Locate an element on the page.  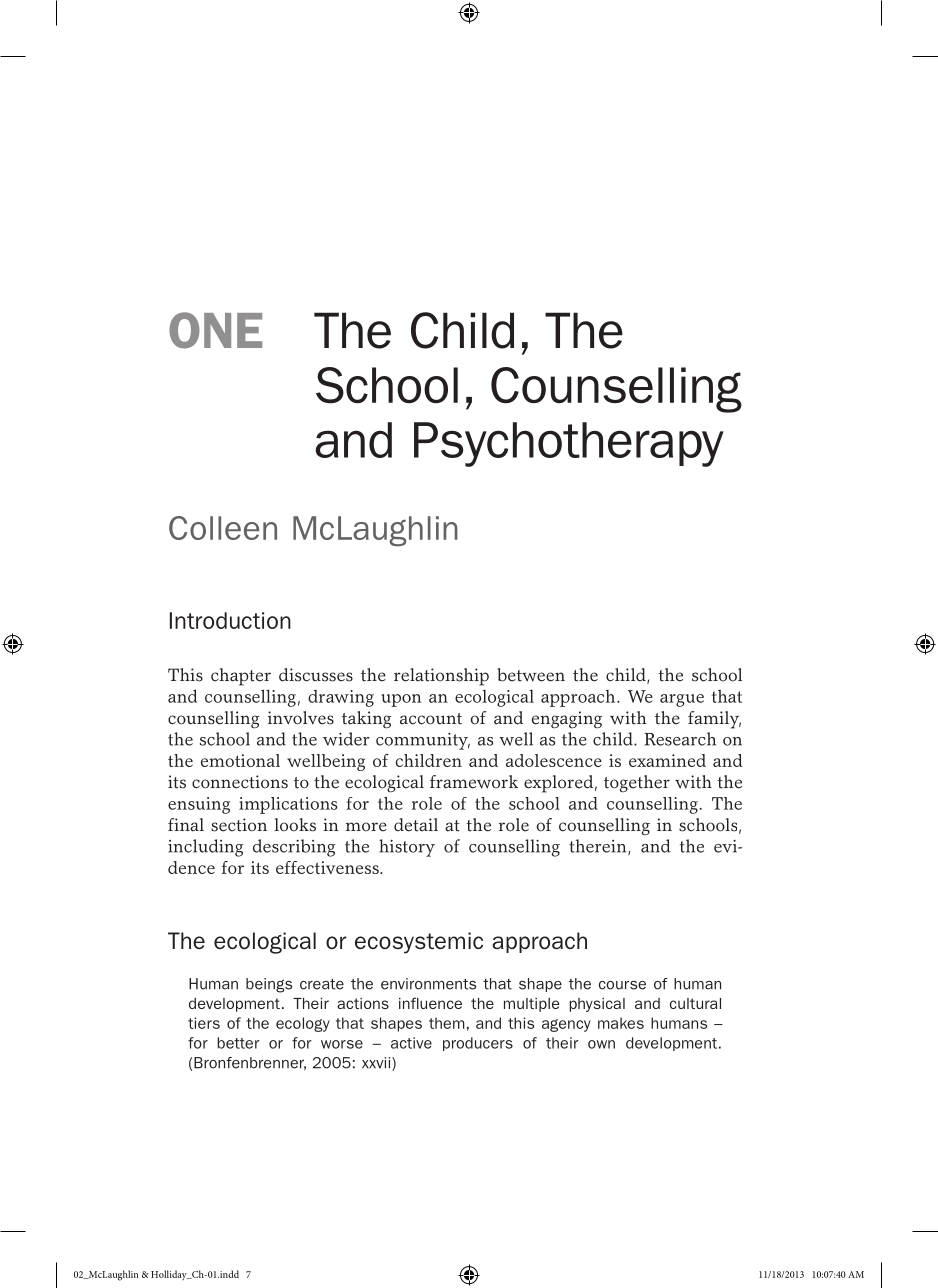
better is located at coordinates (238, 1043).
